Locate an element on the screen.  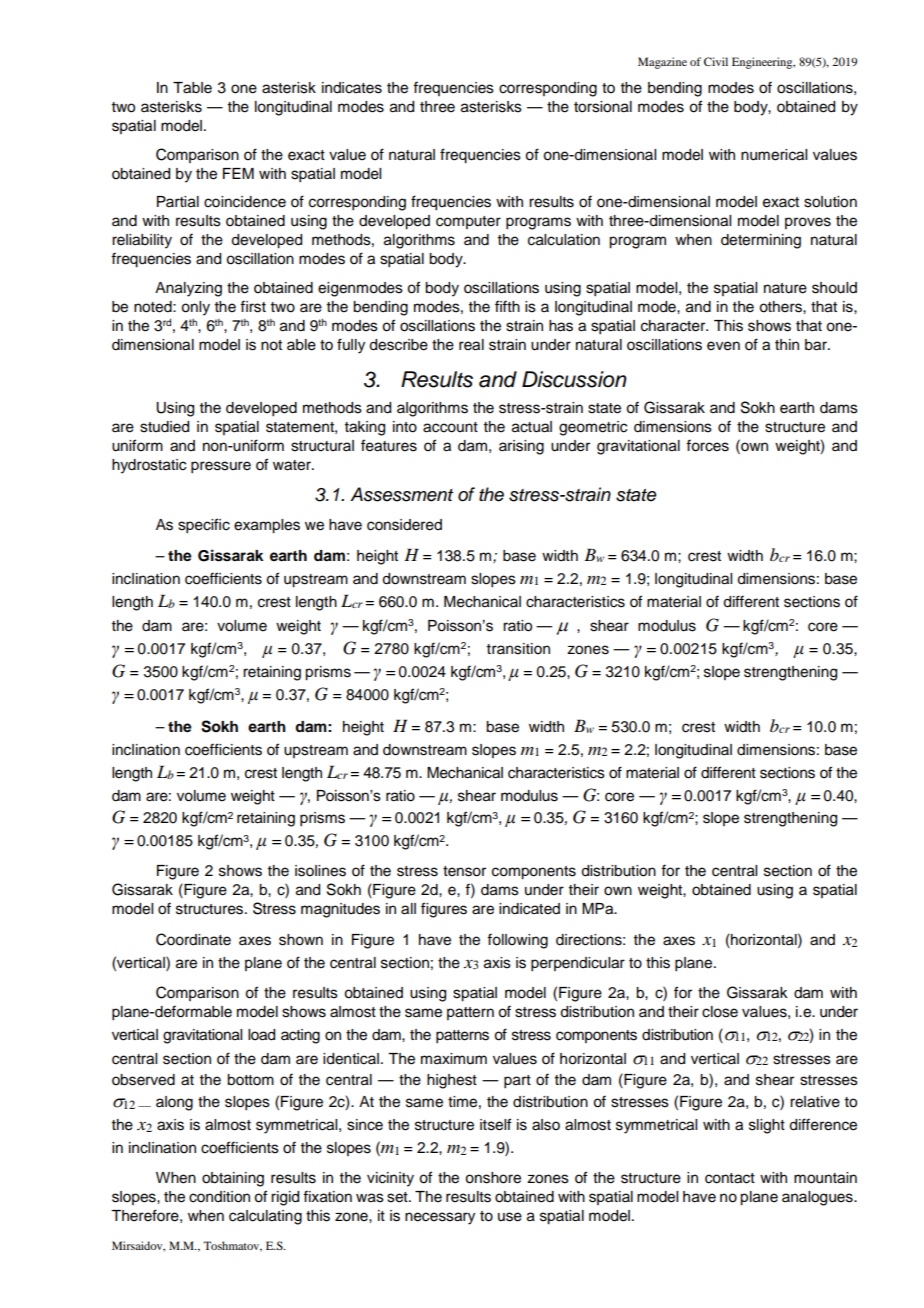
torsional is located at coordinates (603, 107).
